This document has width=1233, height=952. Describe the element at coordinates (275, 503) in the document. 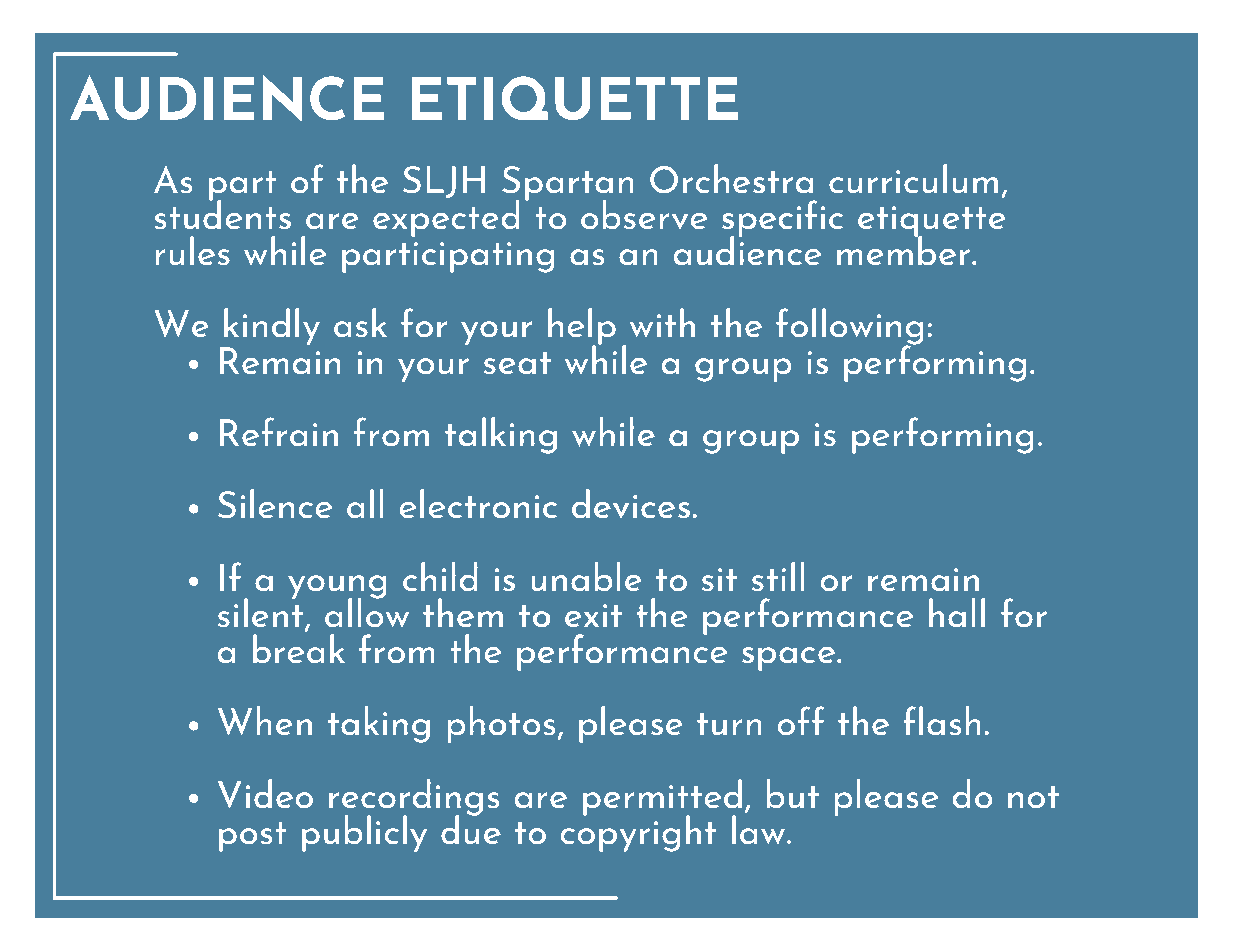

I see `Silence` at that location.
